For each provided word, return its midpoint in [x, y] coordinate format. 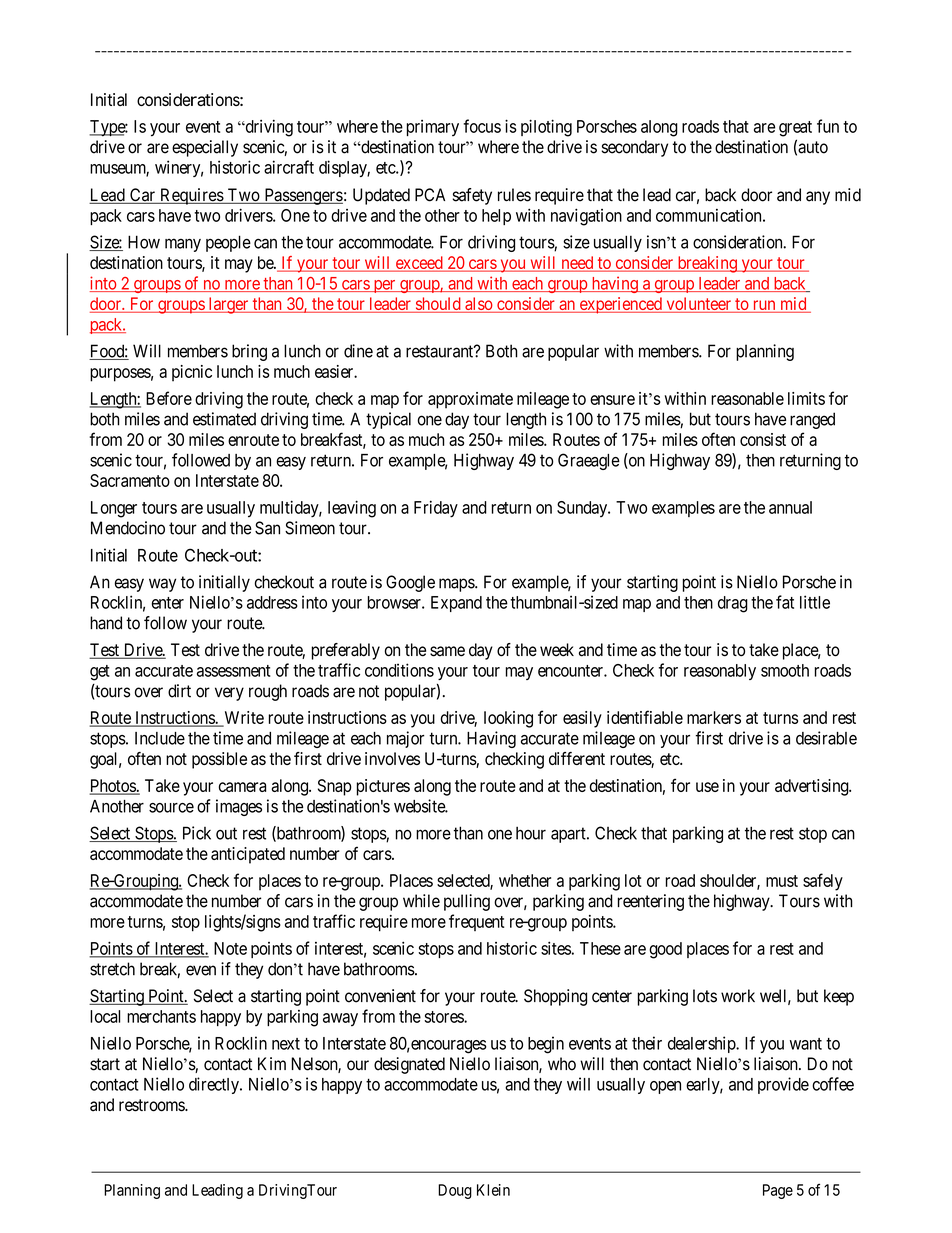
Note [230, 948]
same [447, 651]
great [795, 129]
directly [215, 1085]
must [782, 881]
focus [482, 126]
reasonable [747, 398]
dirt [179, 691]
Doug [455, 1191]
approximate [470, 400]
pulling [467, 902]
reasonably [720, 672]
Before [169, 398]
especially [205, 148]
